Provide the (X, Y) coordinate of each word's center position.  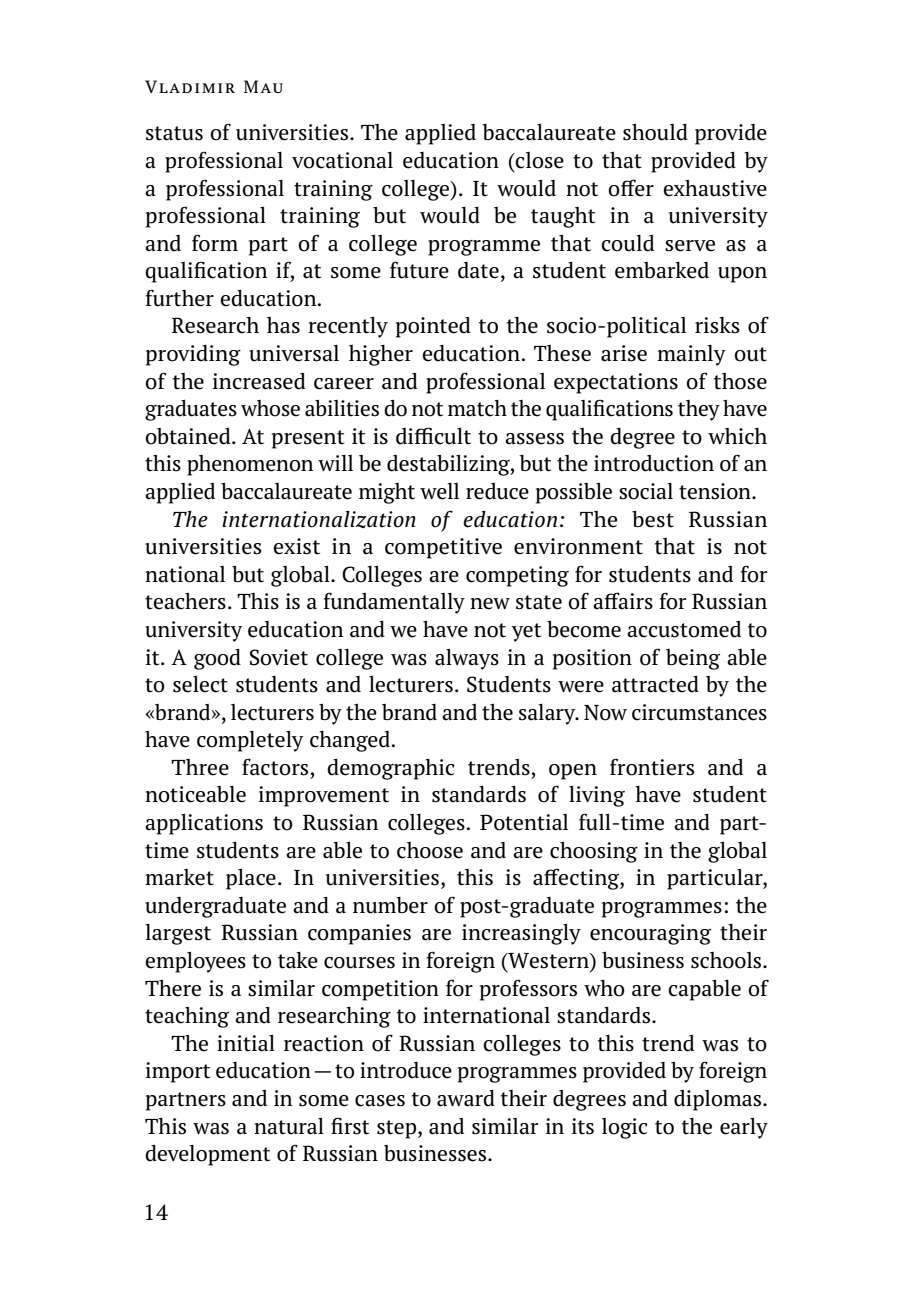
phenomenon (250, 465)
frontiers (652, 767)
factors (275, 767)
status (174, 133)
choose (430, 850)
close (539, 160)
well (439, 491)
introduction (654, 463)
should (655, 132)
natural (289, 1126)
